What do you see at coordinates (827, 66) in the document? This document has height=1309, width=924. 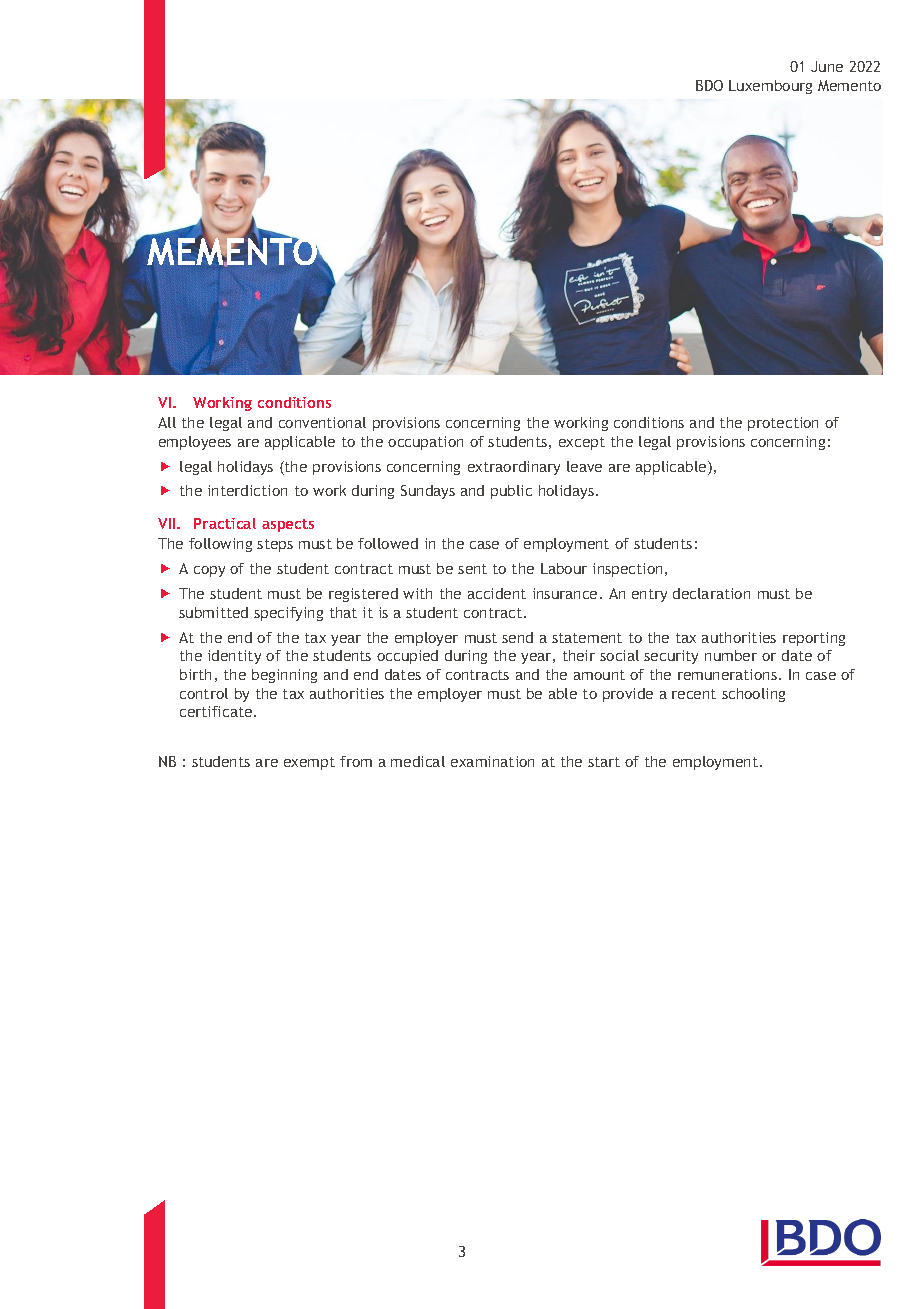 I see `June` at bounding box center [827, 66].
